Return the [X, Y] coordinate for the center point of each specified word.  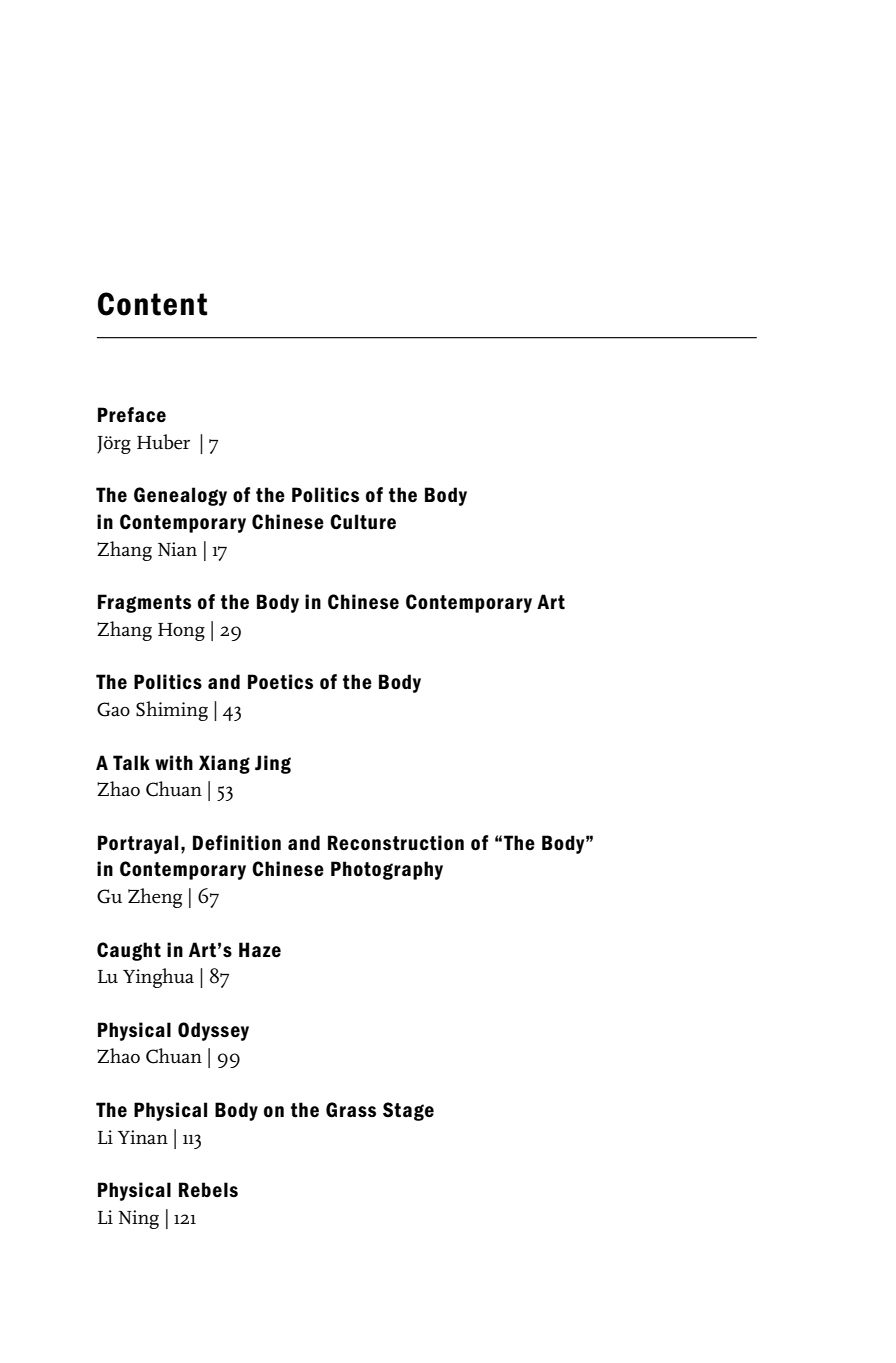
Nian [177, 549]
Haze [260, 950]
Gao [113, 709]
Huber [163, 442]
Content [152, 304]
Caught [129, 951]
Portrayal [138, 844]
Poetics [280, 682]
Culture [363, 522]
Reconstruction [396, 843]
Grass [351, 1110]
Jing [273, 764]
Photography [387, 870]
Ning [138, 1219]
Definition [237, 843]
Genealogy [180, 496]
